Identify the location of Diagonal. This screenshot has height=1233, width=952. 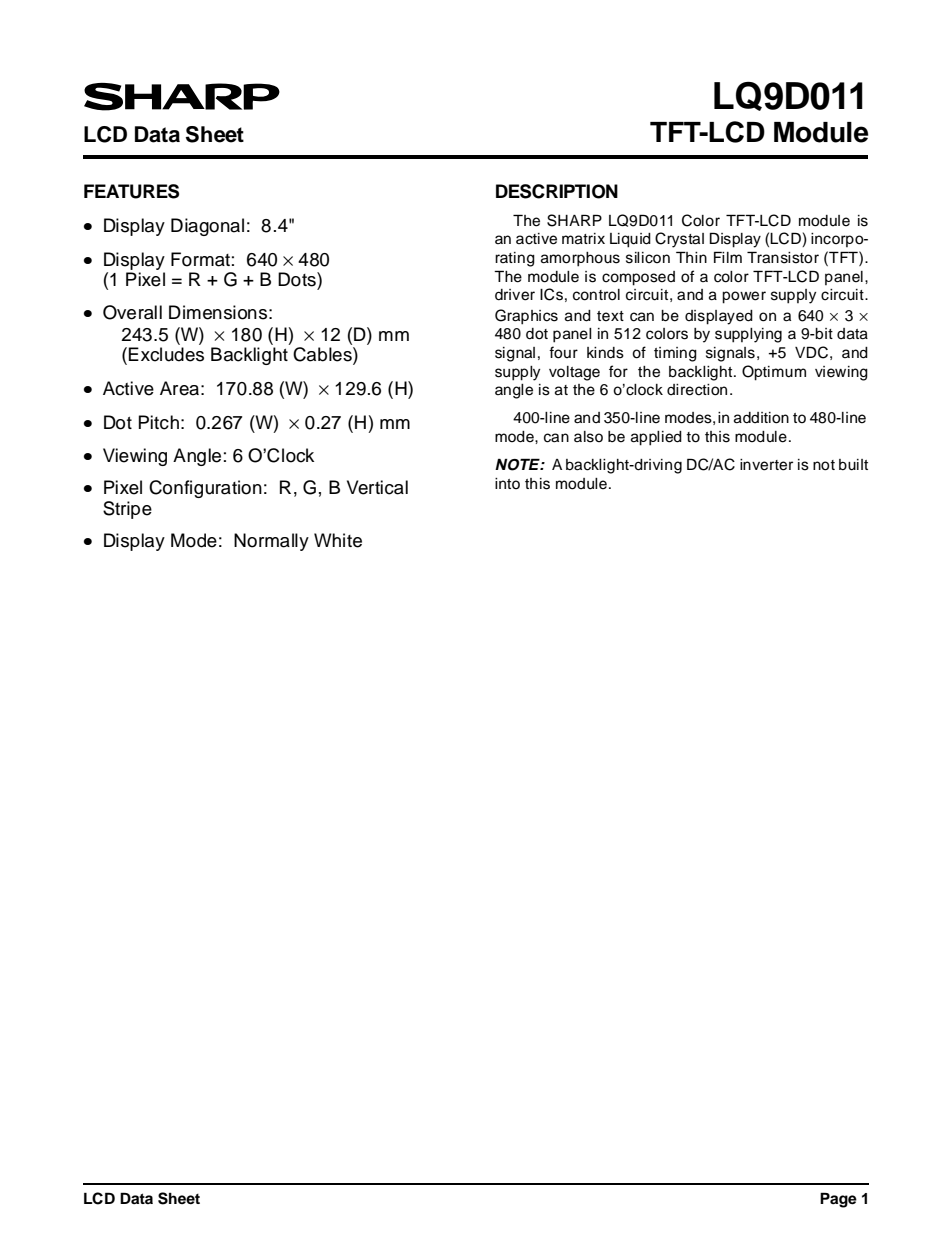
(207, 227).
